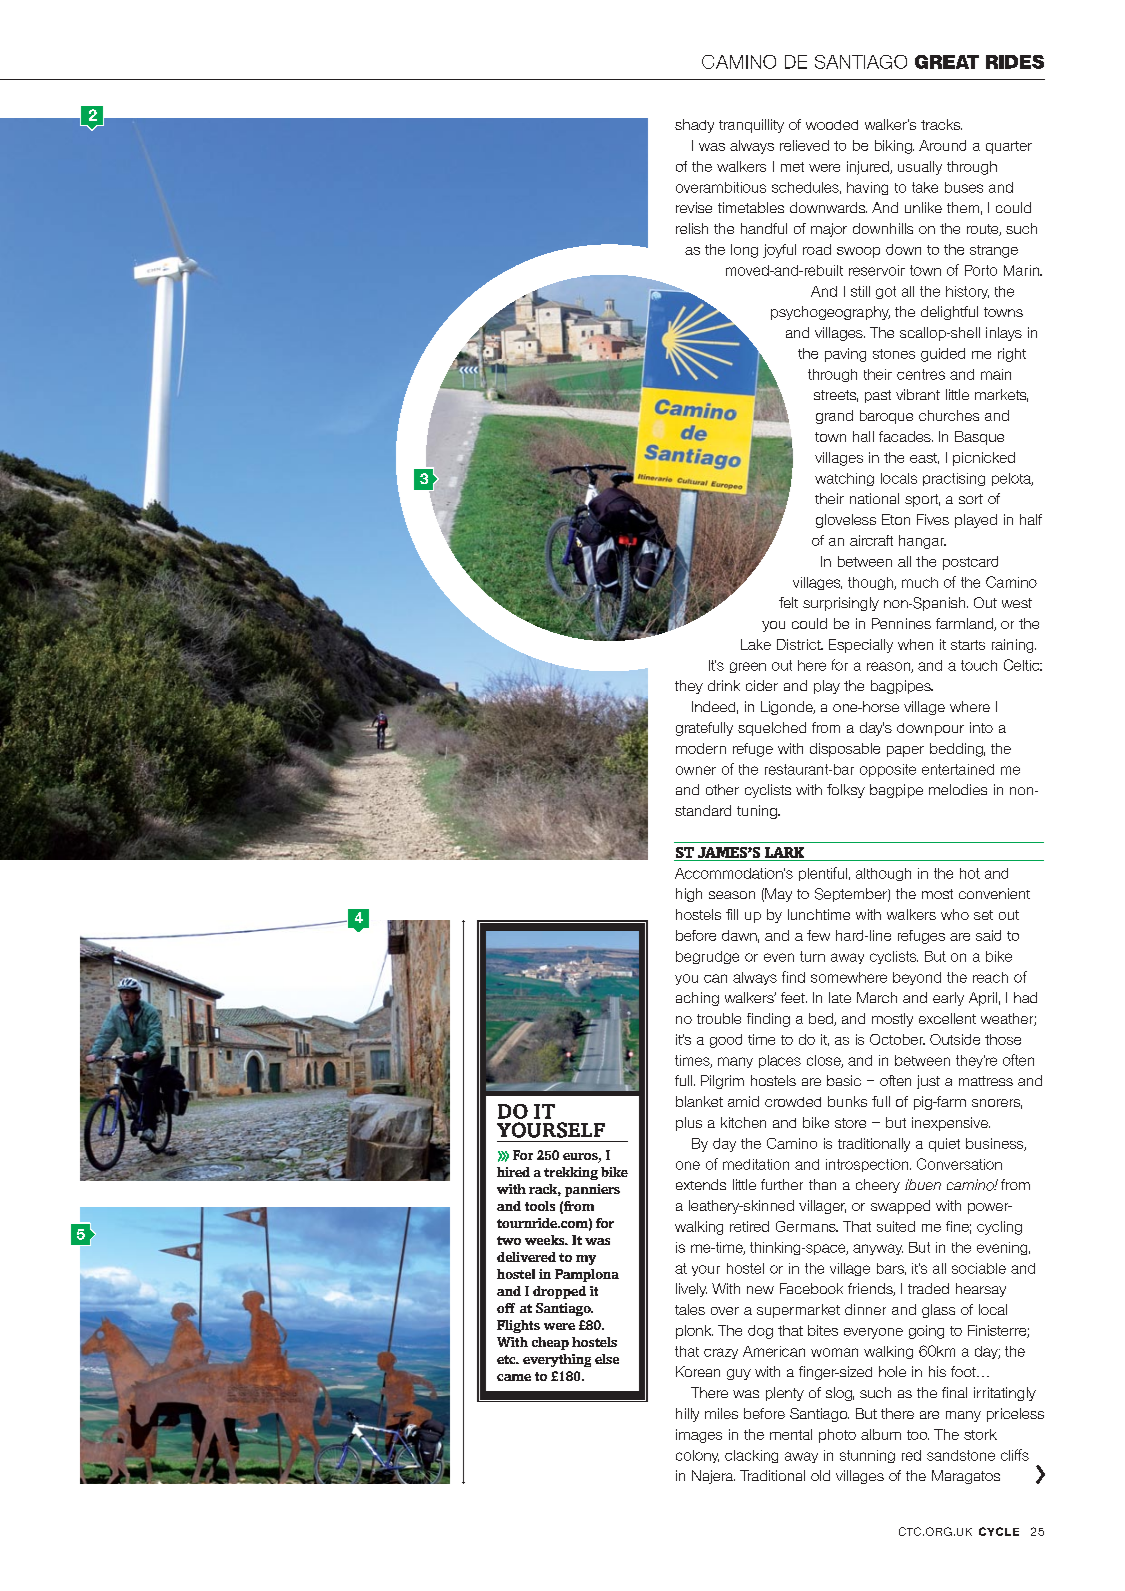  I want to click on guided, so click(943, 355).
